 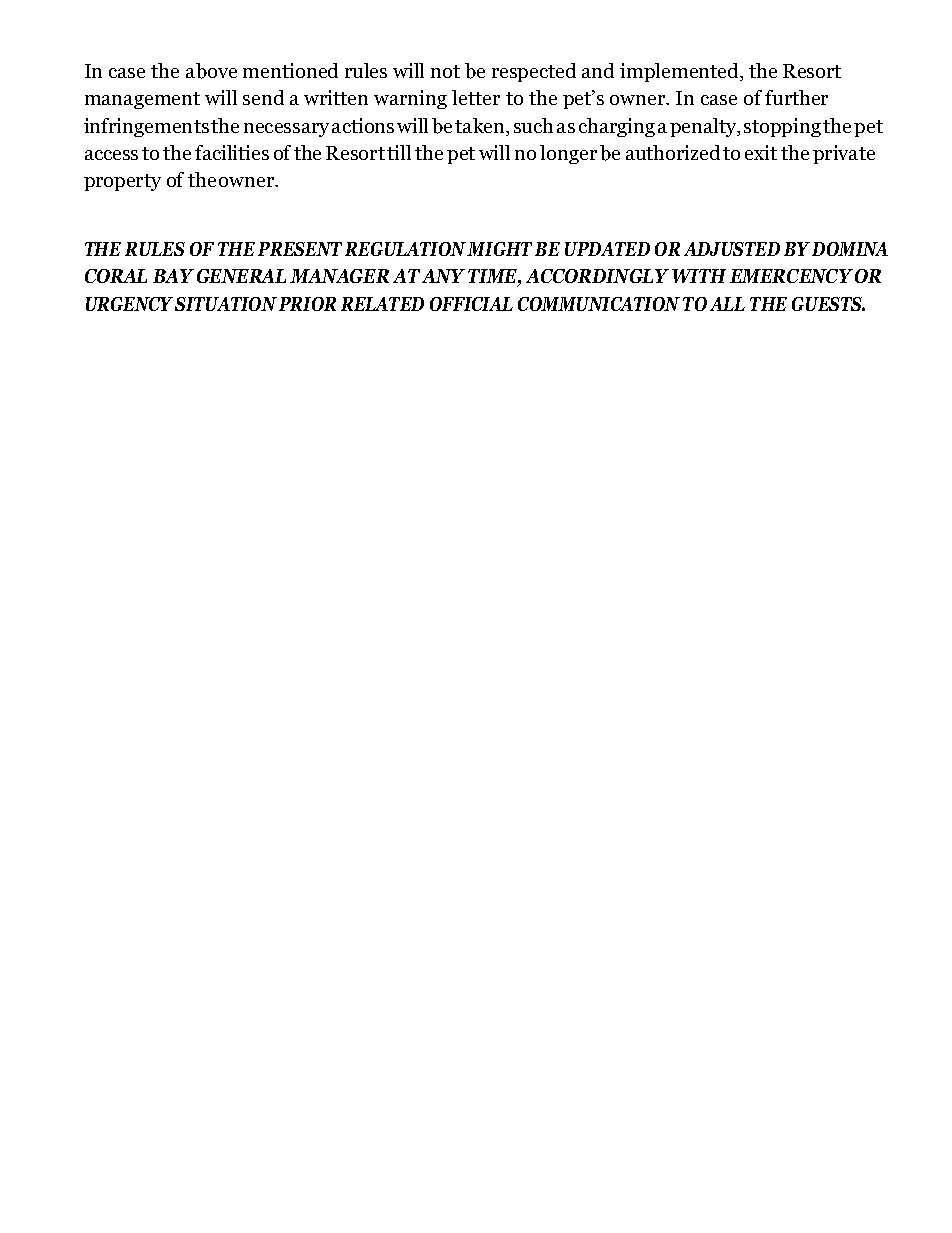 What do you see at coordinates (211, 71) in the screenshot?
I see `above` at bounding box center [211, 71].
